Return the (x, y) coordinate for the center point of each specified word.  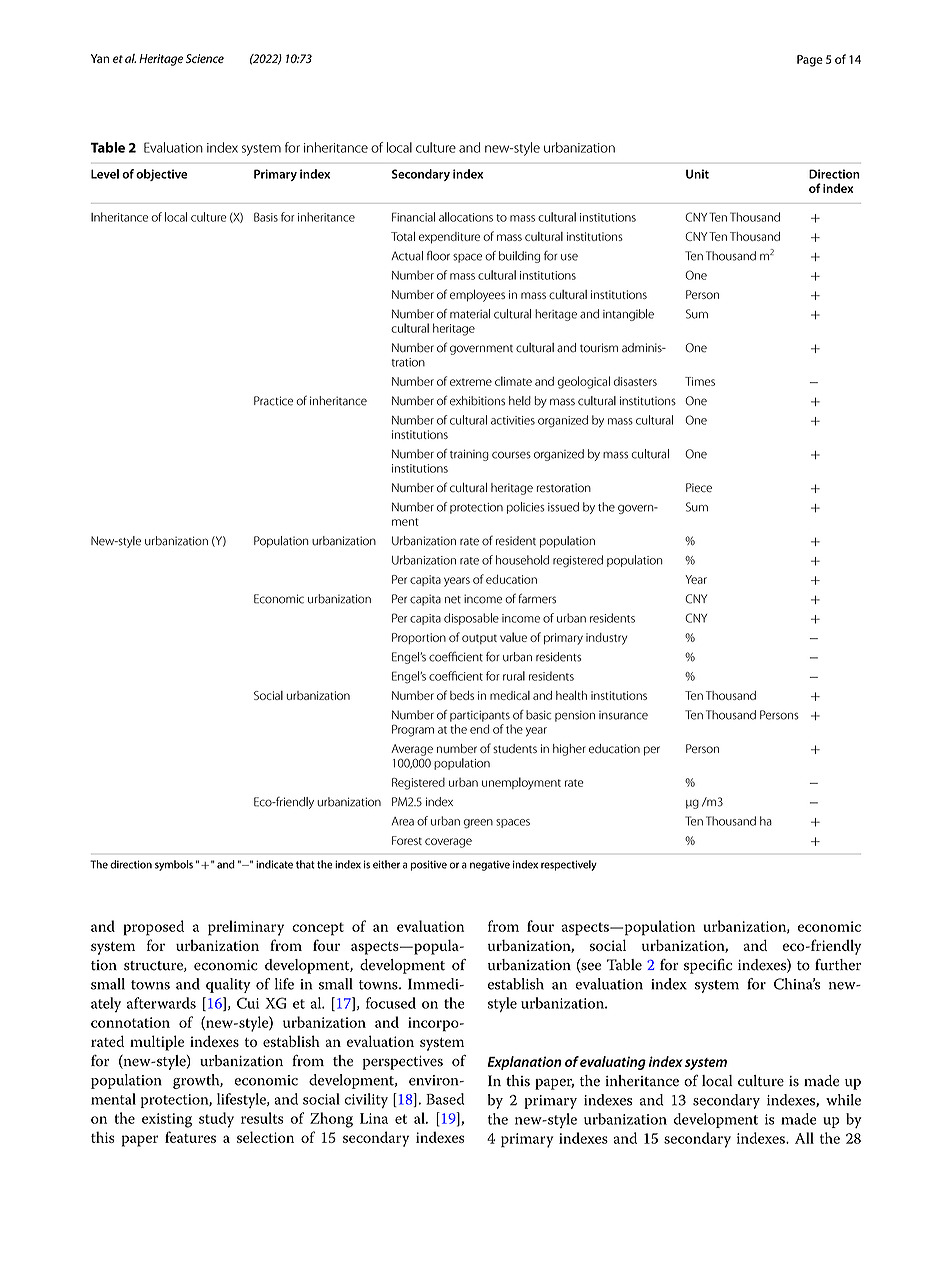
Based (445, 1099)
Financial (413, 217)
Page (810, 61)
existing (167, 1120)
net (453, 600)
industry (606, 639)
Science (205, 58)
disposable (471, 619)
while (843, 1100)
